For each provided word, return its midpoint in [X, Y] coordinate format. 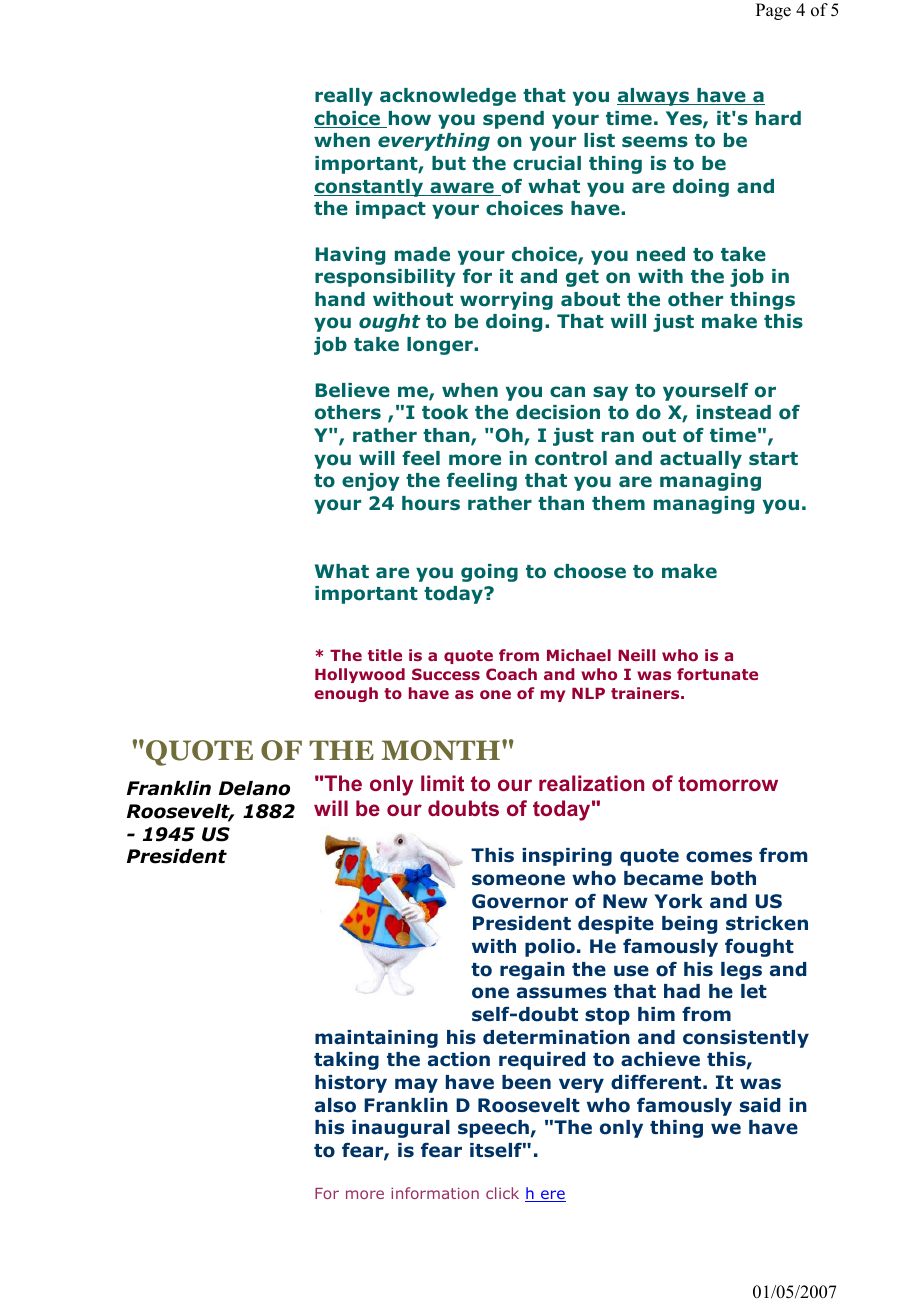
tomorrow [728, 783]
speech [493, 1129]
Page [773, 11]
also [335, 1105]
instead [733, 412]
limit [442, 783]
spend [513, 120]
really [344, 97]
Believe [352, 390]
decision [558, 412]
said [760, 1105]
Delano [254, 788]
